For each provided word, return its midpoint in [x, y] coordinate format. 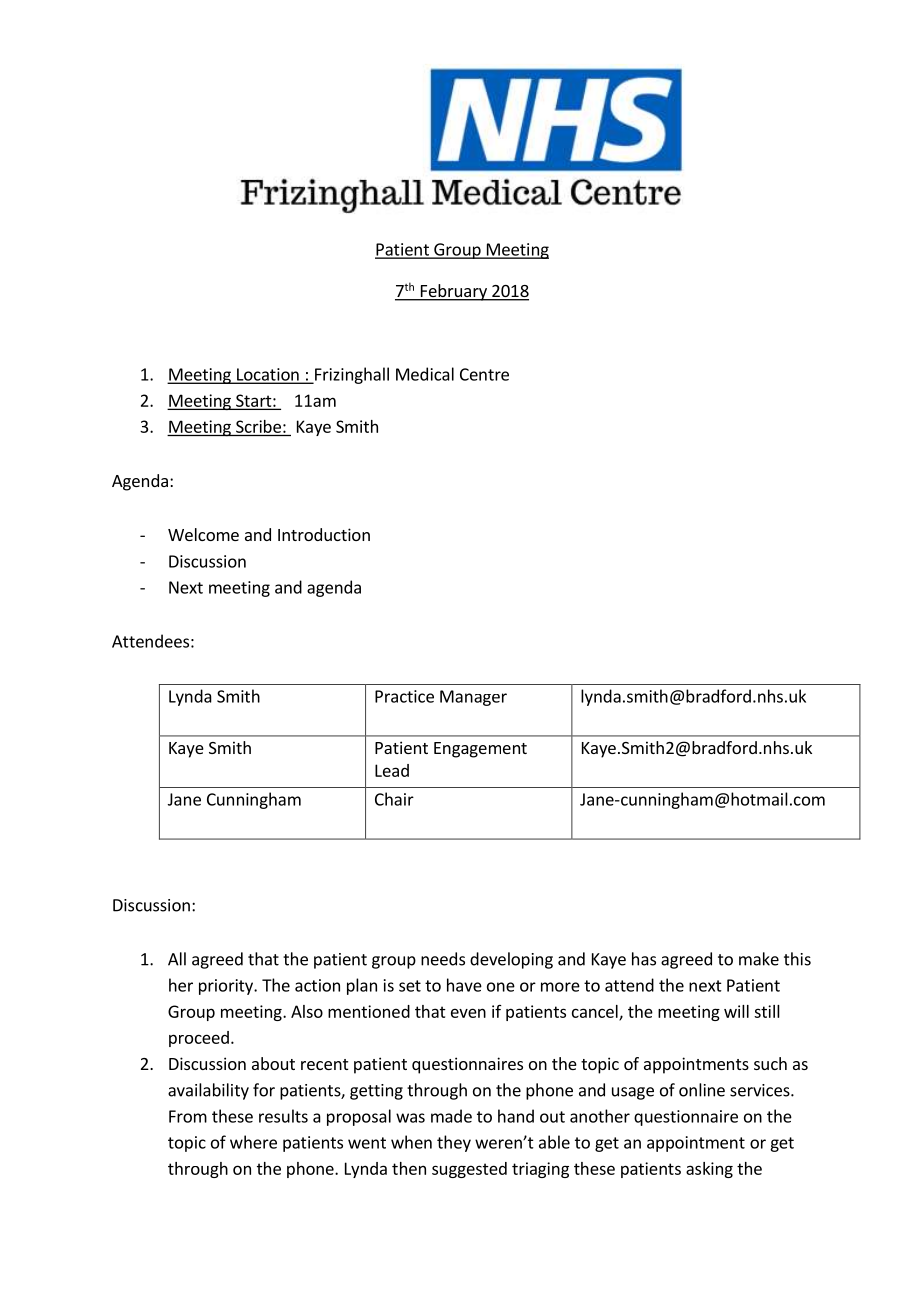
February [453, 292]
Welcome [203, 534]
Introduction [324, 534]
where [253, 1142]
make [759, 959]
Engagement [480, 750]
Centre [484, 374]
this [797, 959]
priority [227, 987]
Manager [473, 698]
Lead [392, 770]
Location [268, 375]
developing [511, 960]
